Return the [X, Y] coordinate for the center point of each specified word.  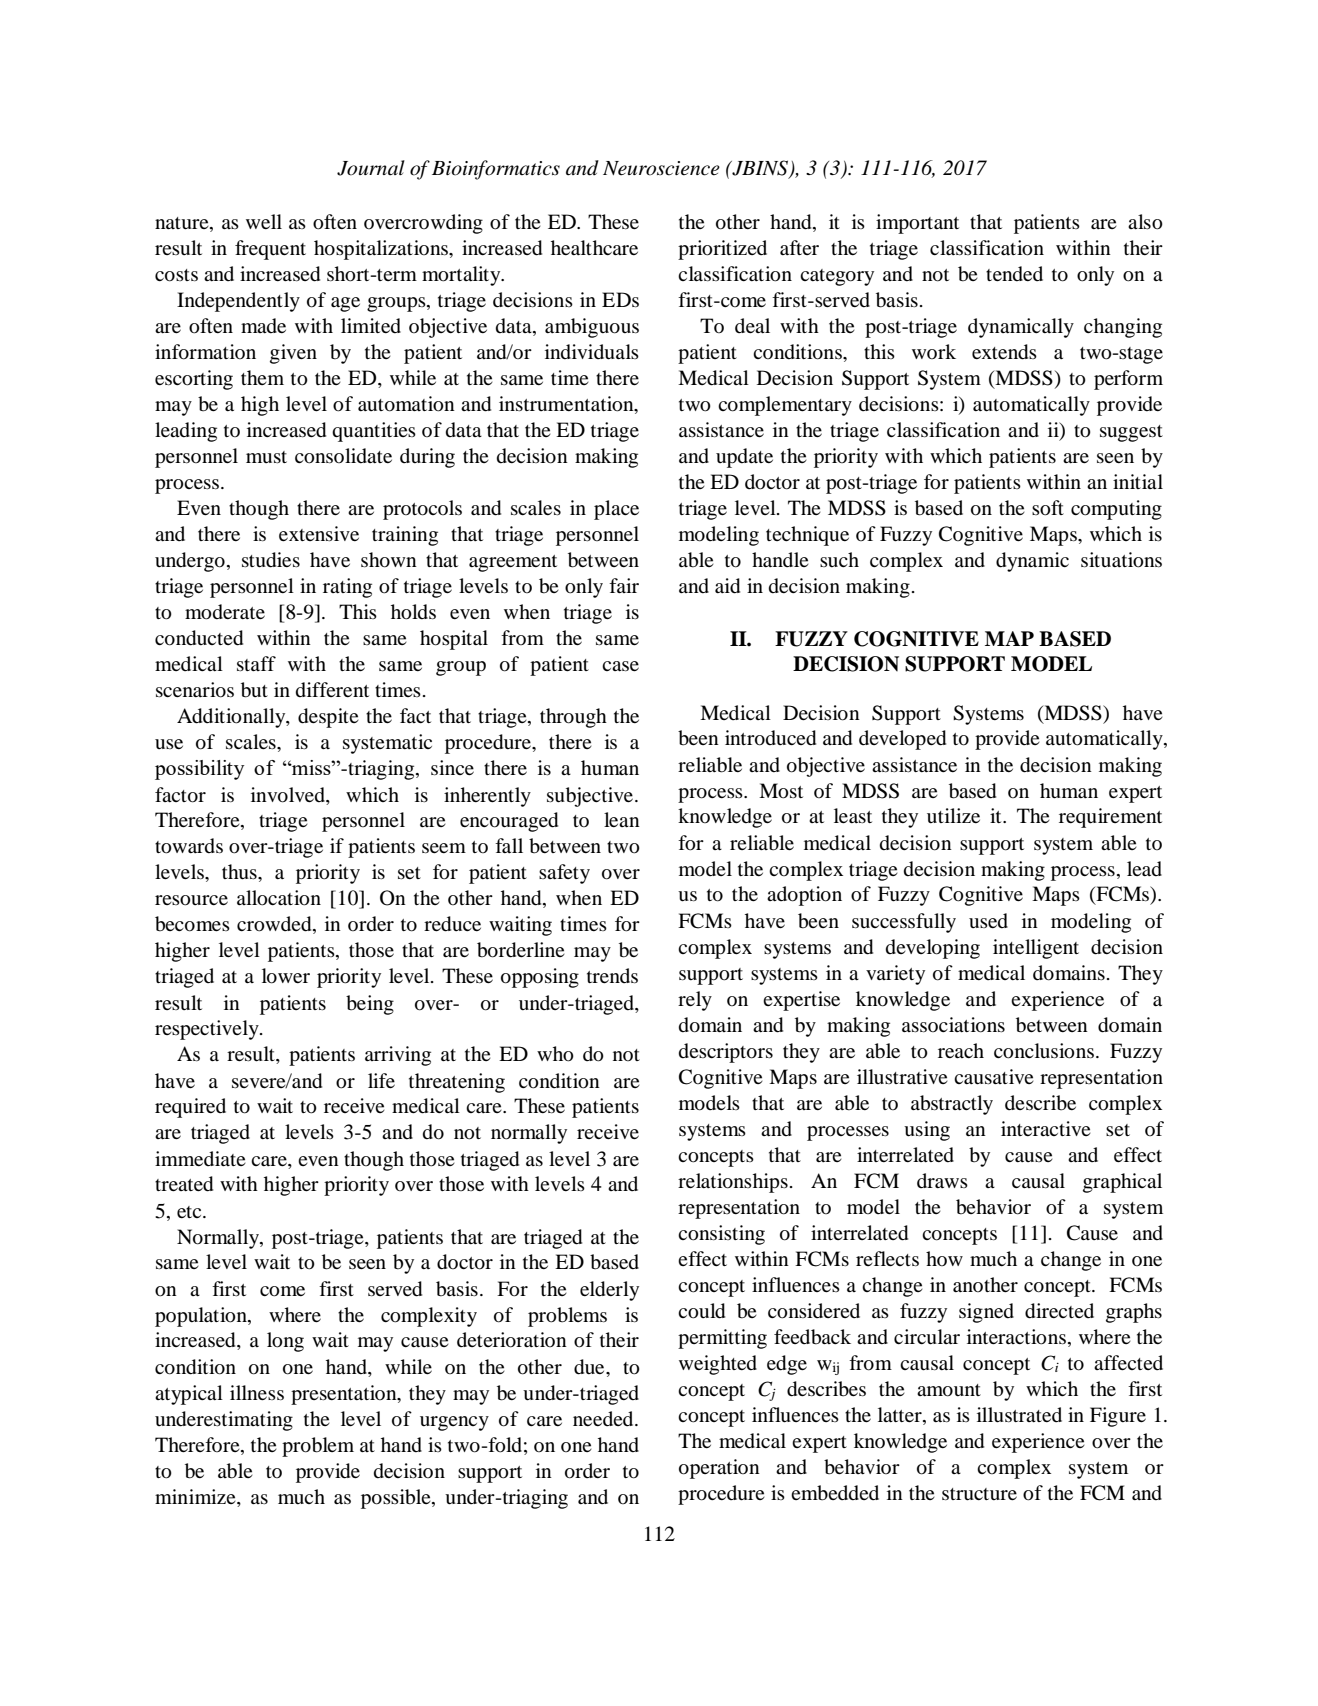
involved [289, 795]
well [264, 221]
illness [257, 1392]
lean [622, 819]
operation [719, 1469]
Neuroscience [661, 168]
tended [1014, 274]
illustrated [1019, 1415]
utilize [953, 815]
